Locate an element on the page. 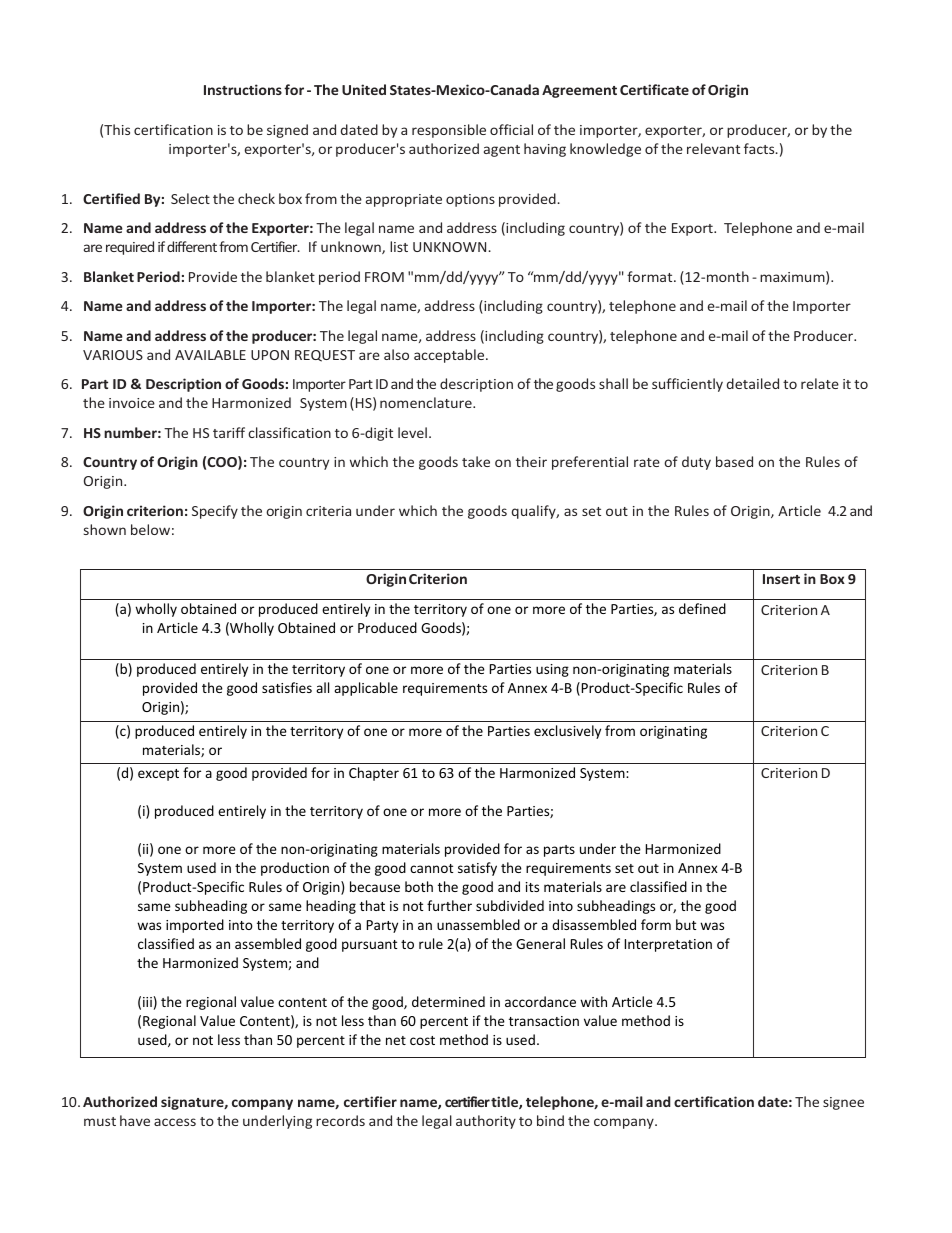  signed is located at coordinates (287, 131).
